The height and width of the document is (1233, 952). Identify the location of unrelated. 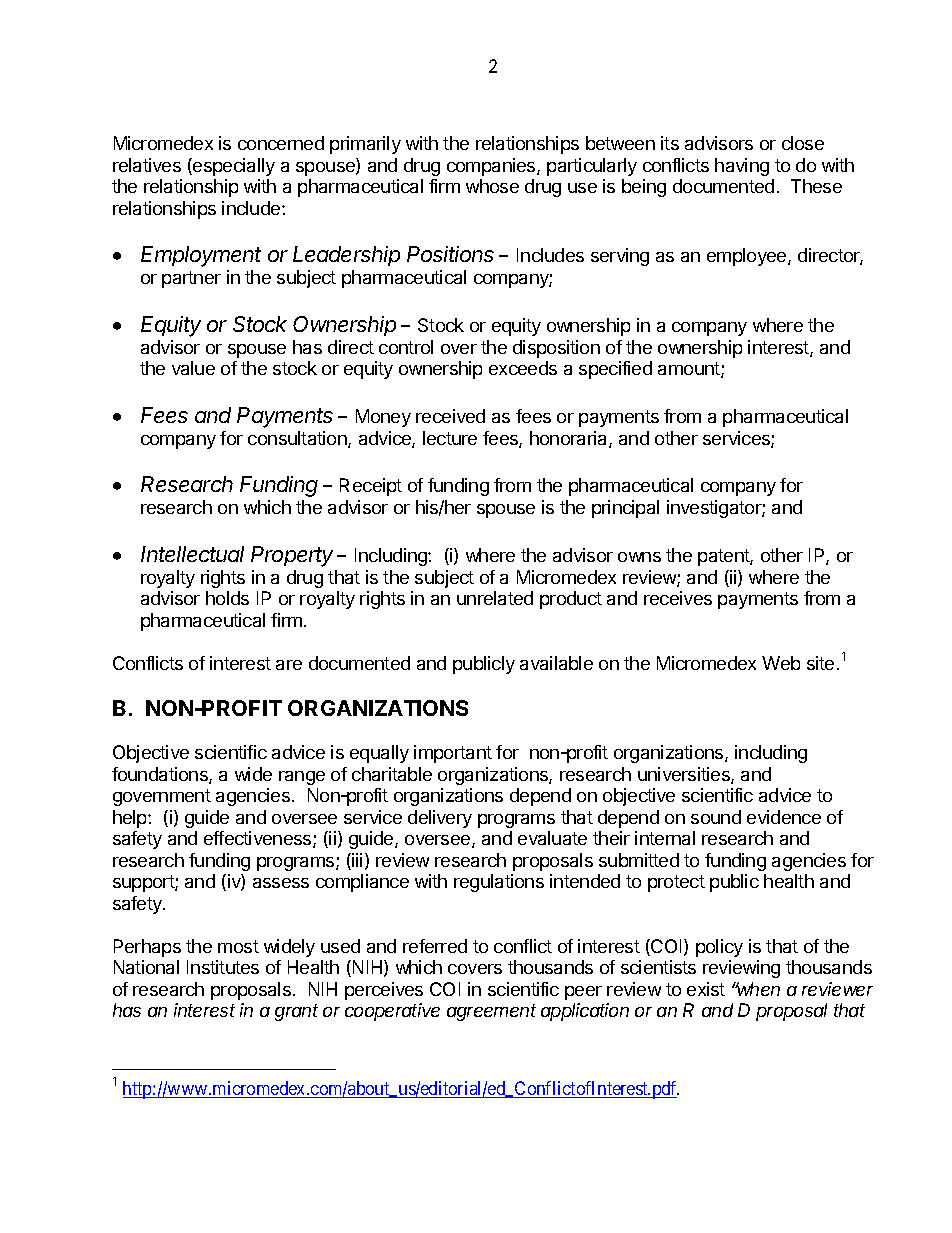
(495, 598).
